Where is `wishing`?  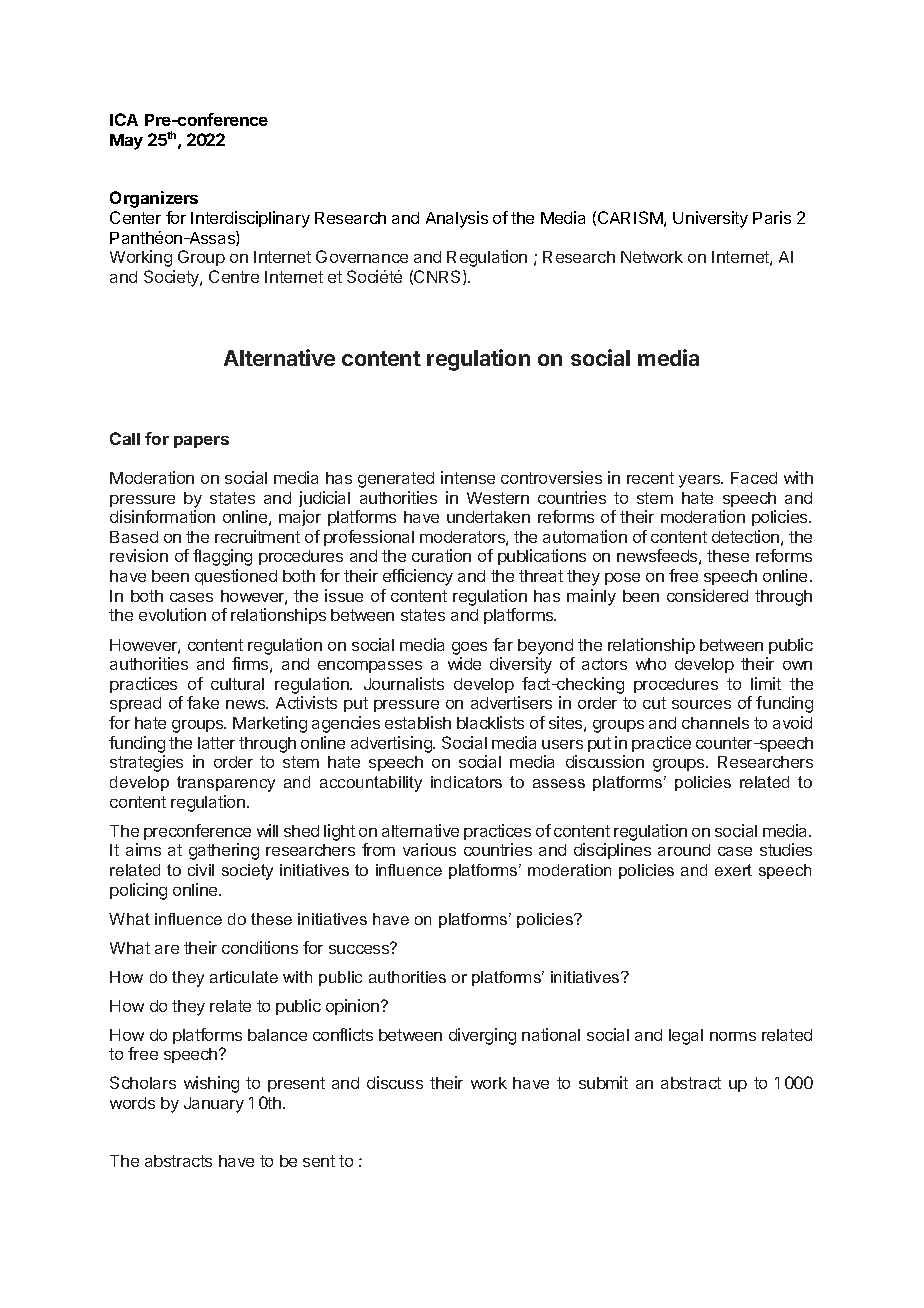
wishing is located at coordinates (211, 1084).
